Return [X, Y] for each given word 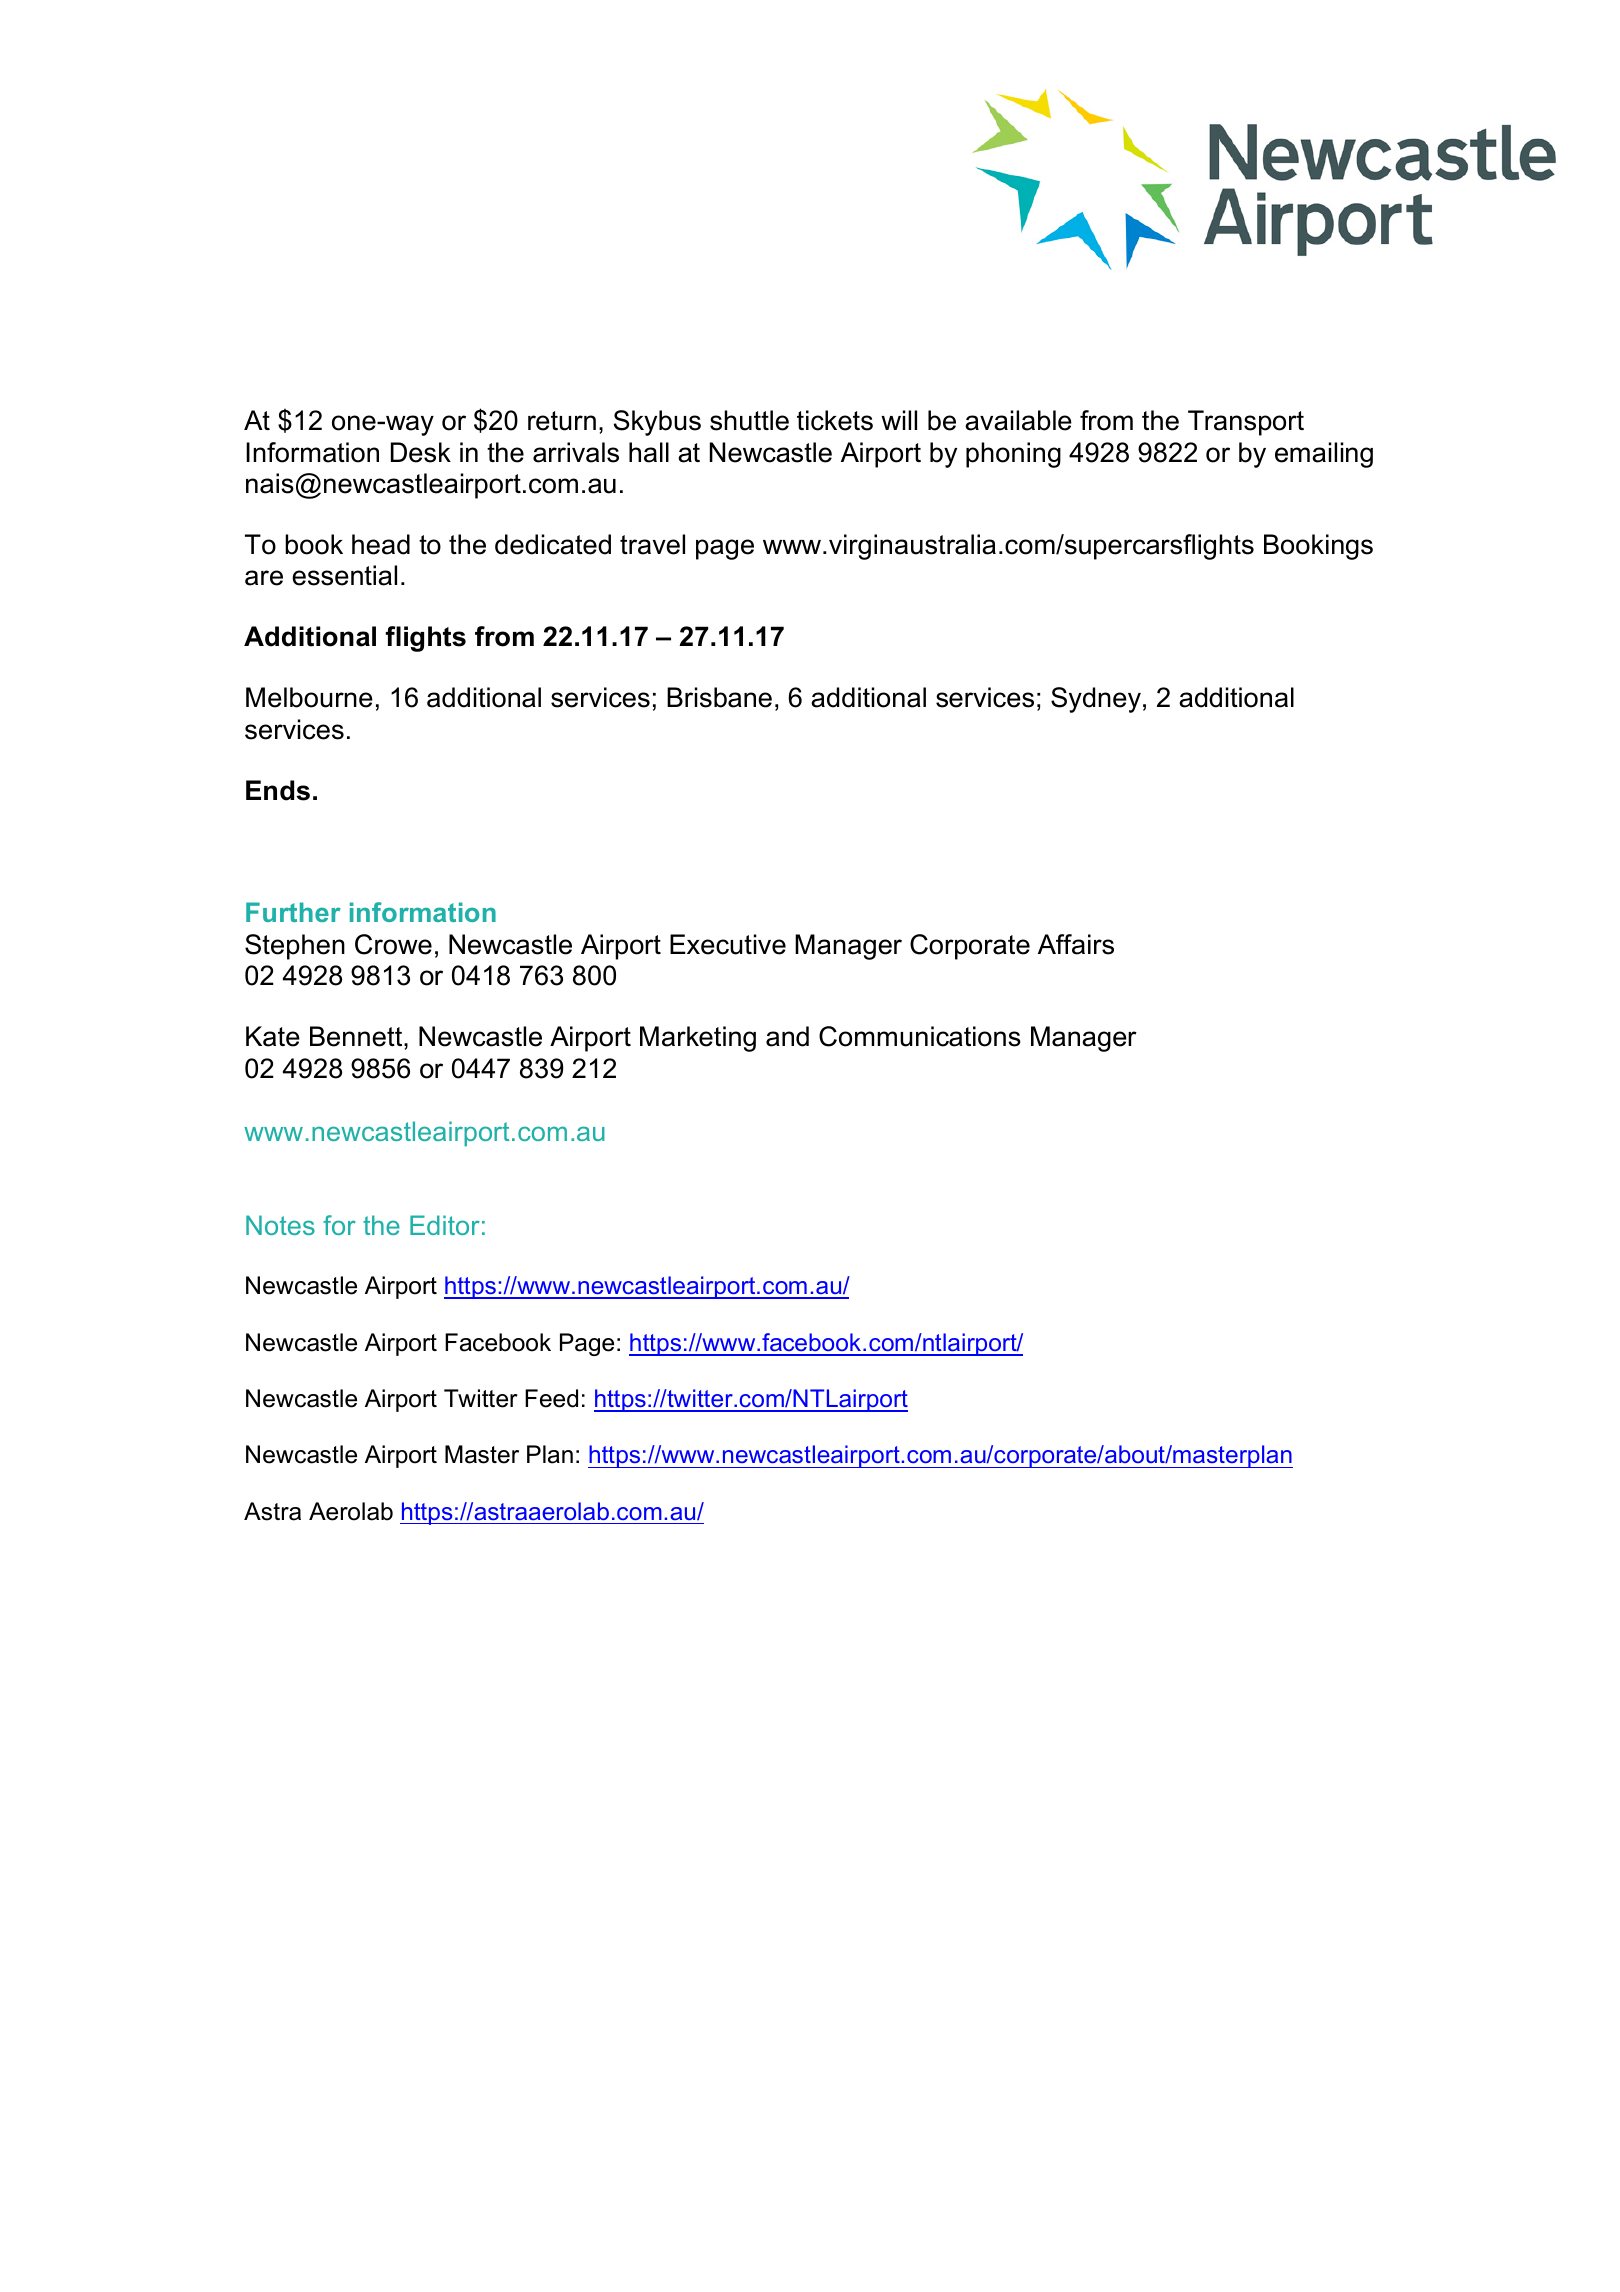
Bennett [357, 1036]
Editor [445, 1225]
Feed [551, 1398]
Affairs [1076, 944]
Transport [1246, 423]
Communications [920, 1036]
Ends [278, 790]
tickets [835, 420]
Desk [421, 452]
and [787, 1036]
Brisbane [719, 697]
